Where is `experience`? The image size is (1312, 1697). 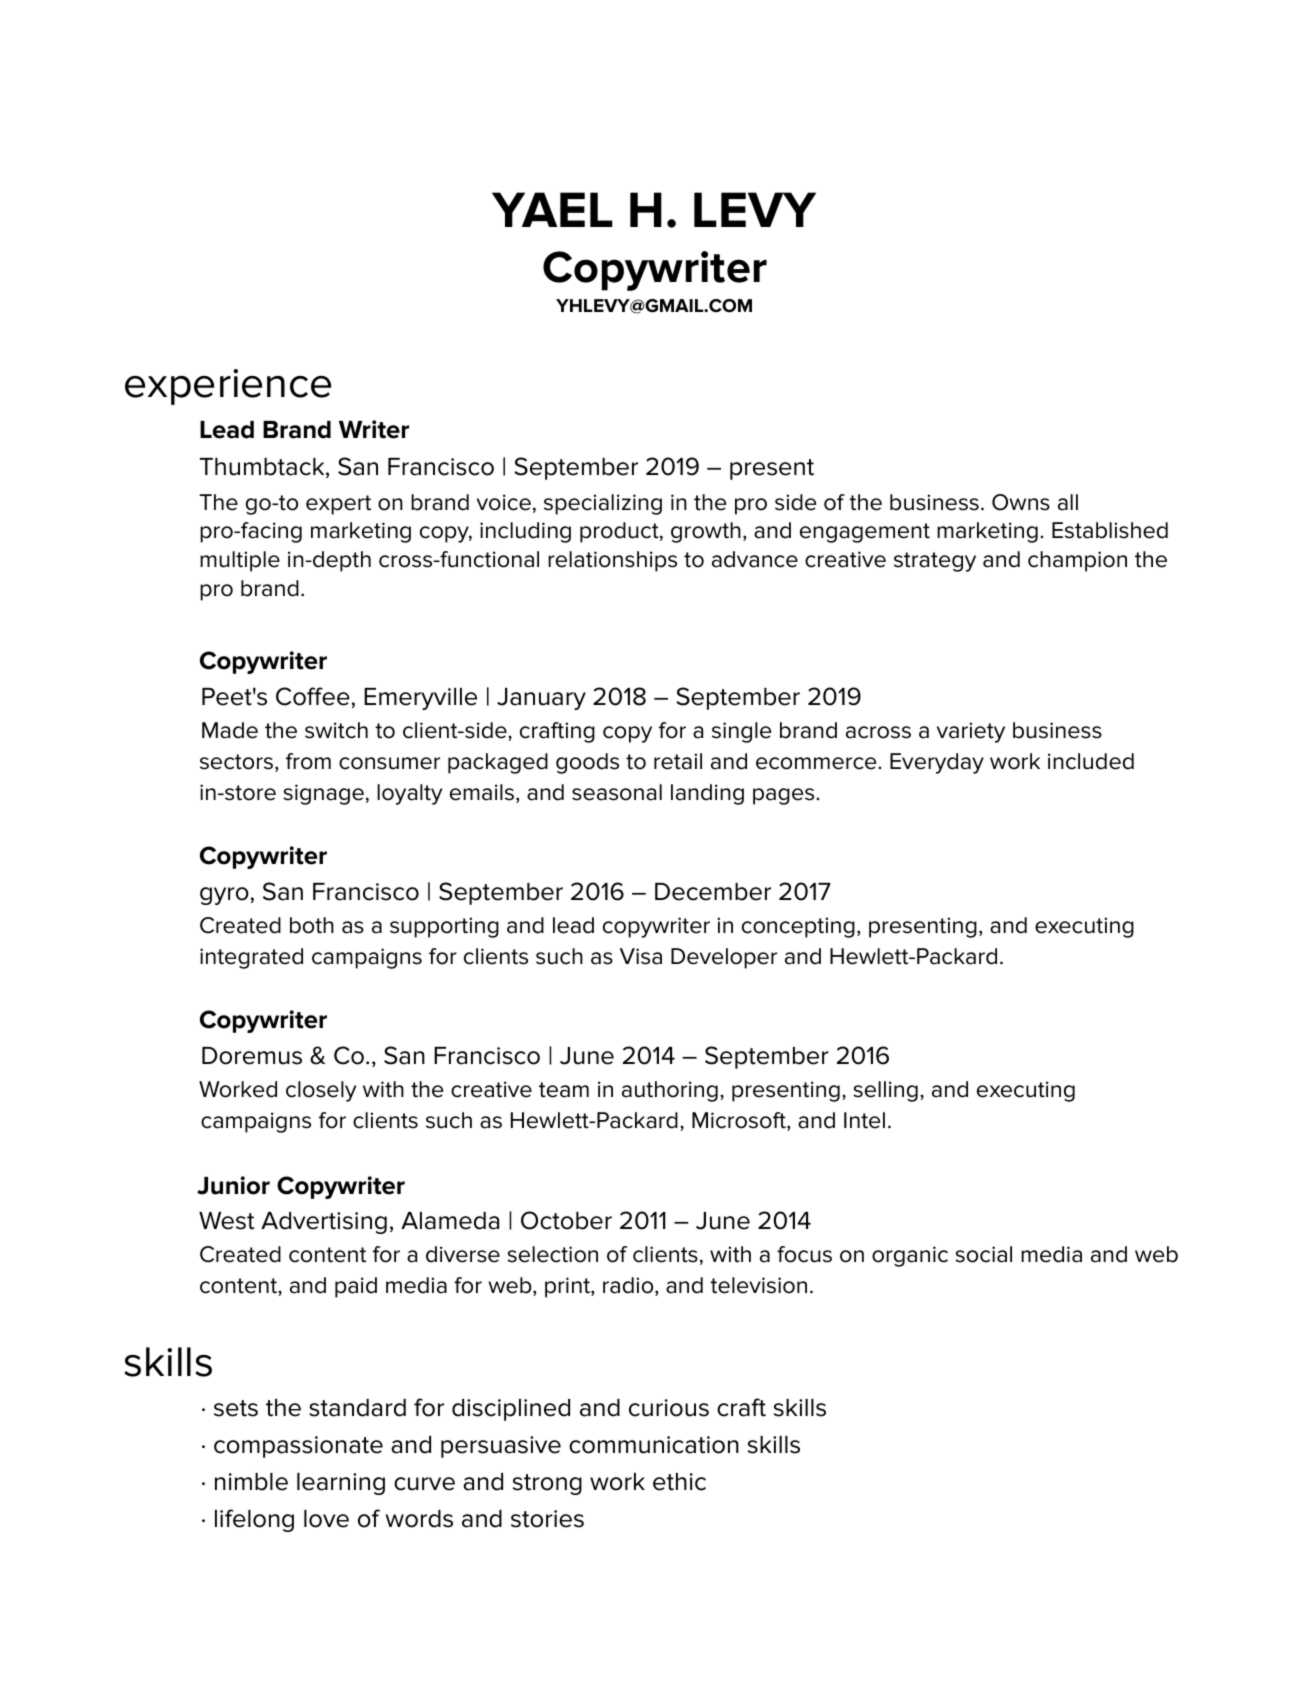
experience is located at coordinates (228, 387).
